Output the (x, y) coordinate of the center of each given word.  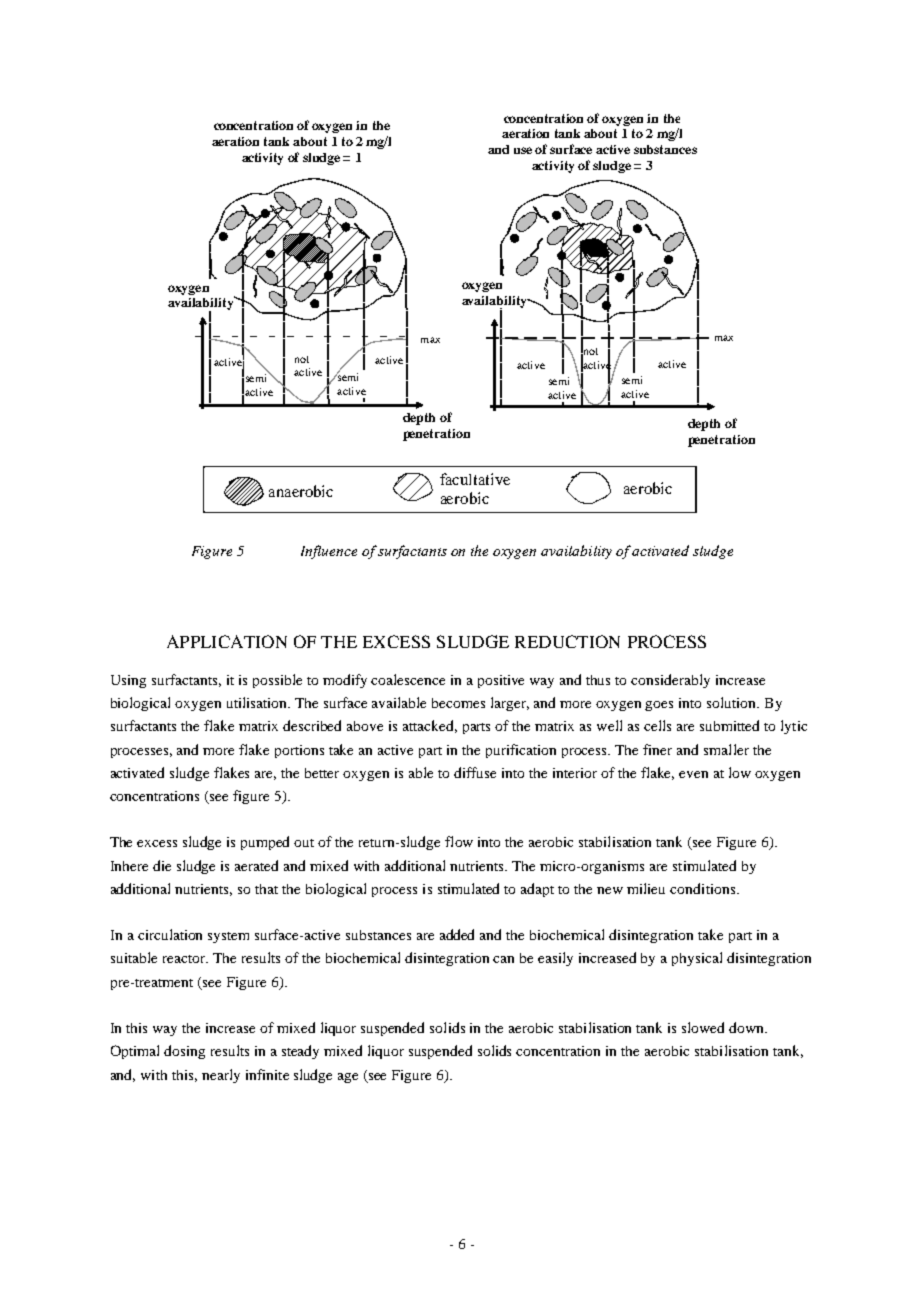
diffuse (475, 772)
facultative (475, 479)
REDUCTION (567, 641)
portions (299, 751)
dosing (184, 1052)
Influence (329, 552)
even (693, 774)
